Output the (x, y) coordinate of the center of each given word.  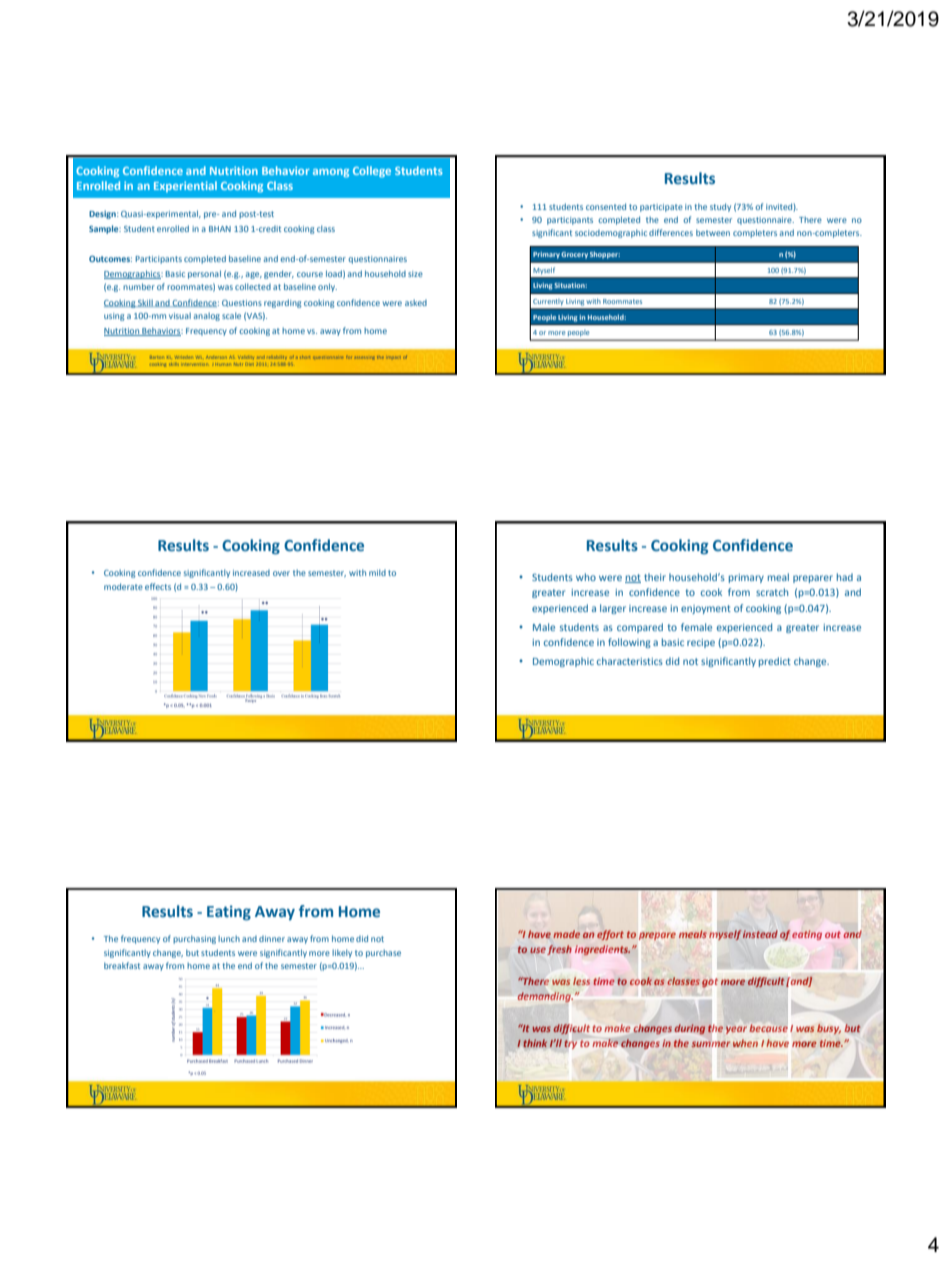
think (535, 1043)
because (768, 1028)
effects (158, 586)
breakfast (122, 965)
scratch (772, 592)
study (720, 207)
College (372, 172)
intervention (195, 364)
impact (394, 357)
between (713, 232)
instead (760, 934)
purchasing (194, 939)
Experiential (185, 186)
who (586, 577)
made (566, 934)
